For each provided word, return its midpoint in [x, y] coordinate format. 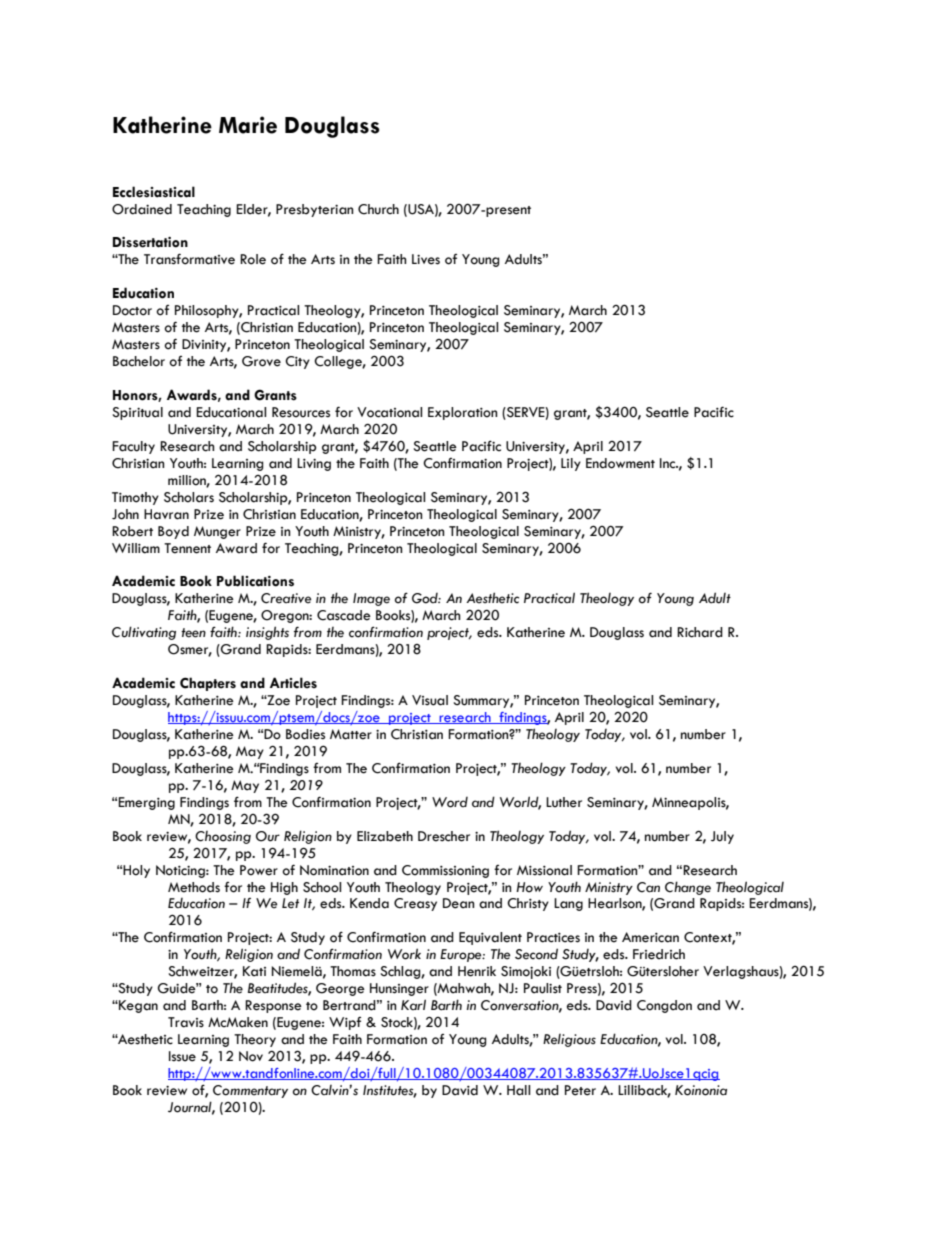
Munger [217, 532]
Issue [182, 1056]
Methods [194, 887]
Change [688, 888]
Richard [700, 632]
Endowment [620, 463]
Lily [571, 464]
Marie [248, 125]
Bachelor [139, 361]
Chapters [208, 684]
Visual [430, 700]
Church [378, 209]
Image [371, 599]
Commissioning [445, 871]
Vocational [389, 412]
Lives [426, 259]
